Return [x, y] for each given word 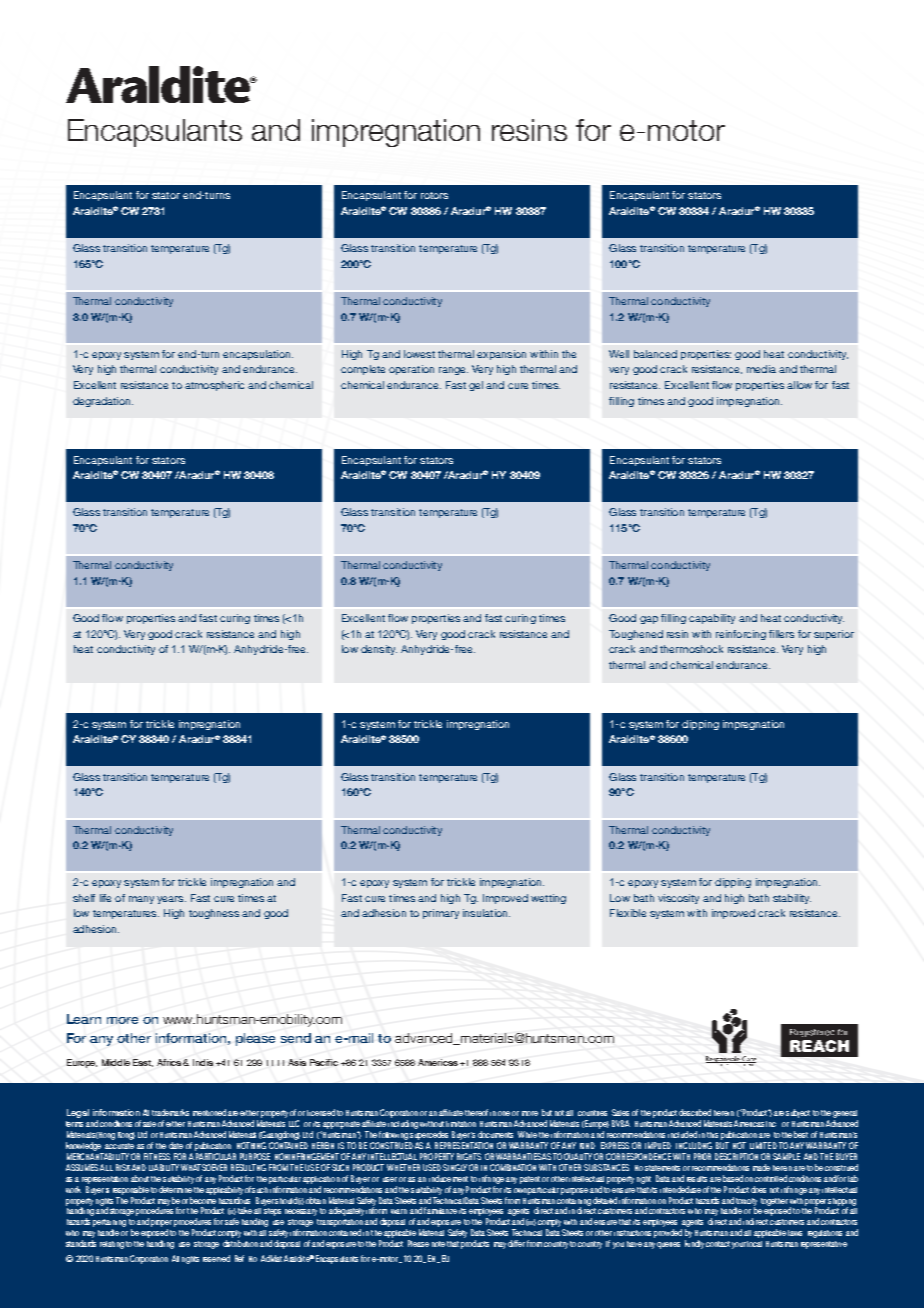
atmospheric [214, 386]
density [379, 650]
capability [712, 619]
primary [441, 914]
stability [792, 899]
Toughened [636, 635]
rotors [434, 195]
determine [175, 1188]
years [171, 900]
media [761, 369]
